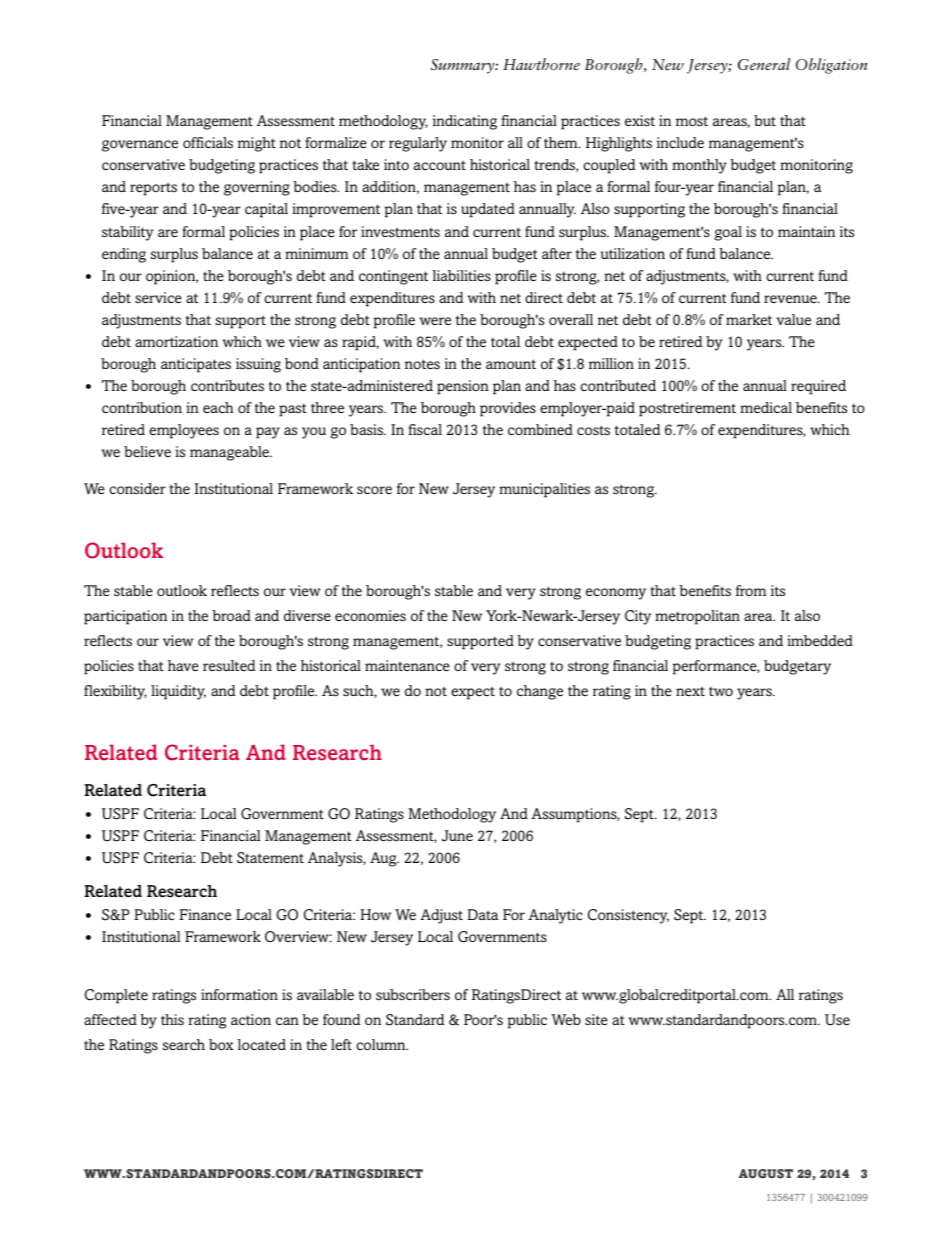  Describe the element at coordinates (540, 692) in the screenshot. I see `change` at that location.
